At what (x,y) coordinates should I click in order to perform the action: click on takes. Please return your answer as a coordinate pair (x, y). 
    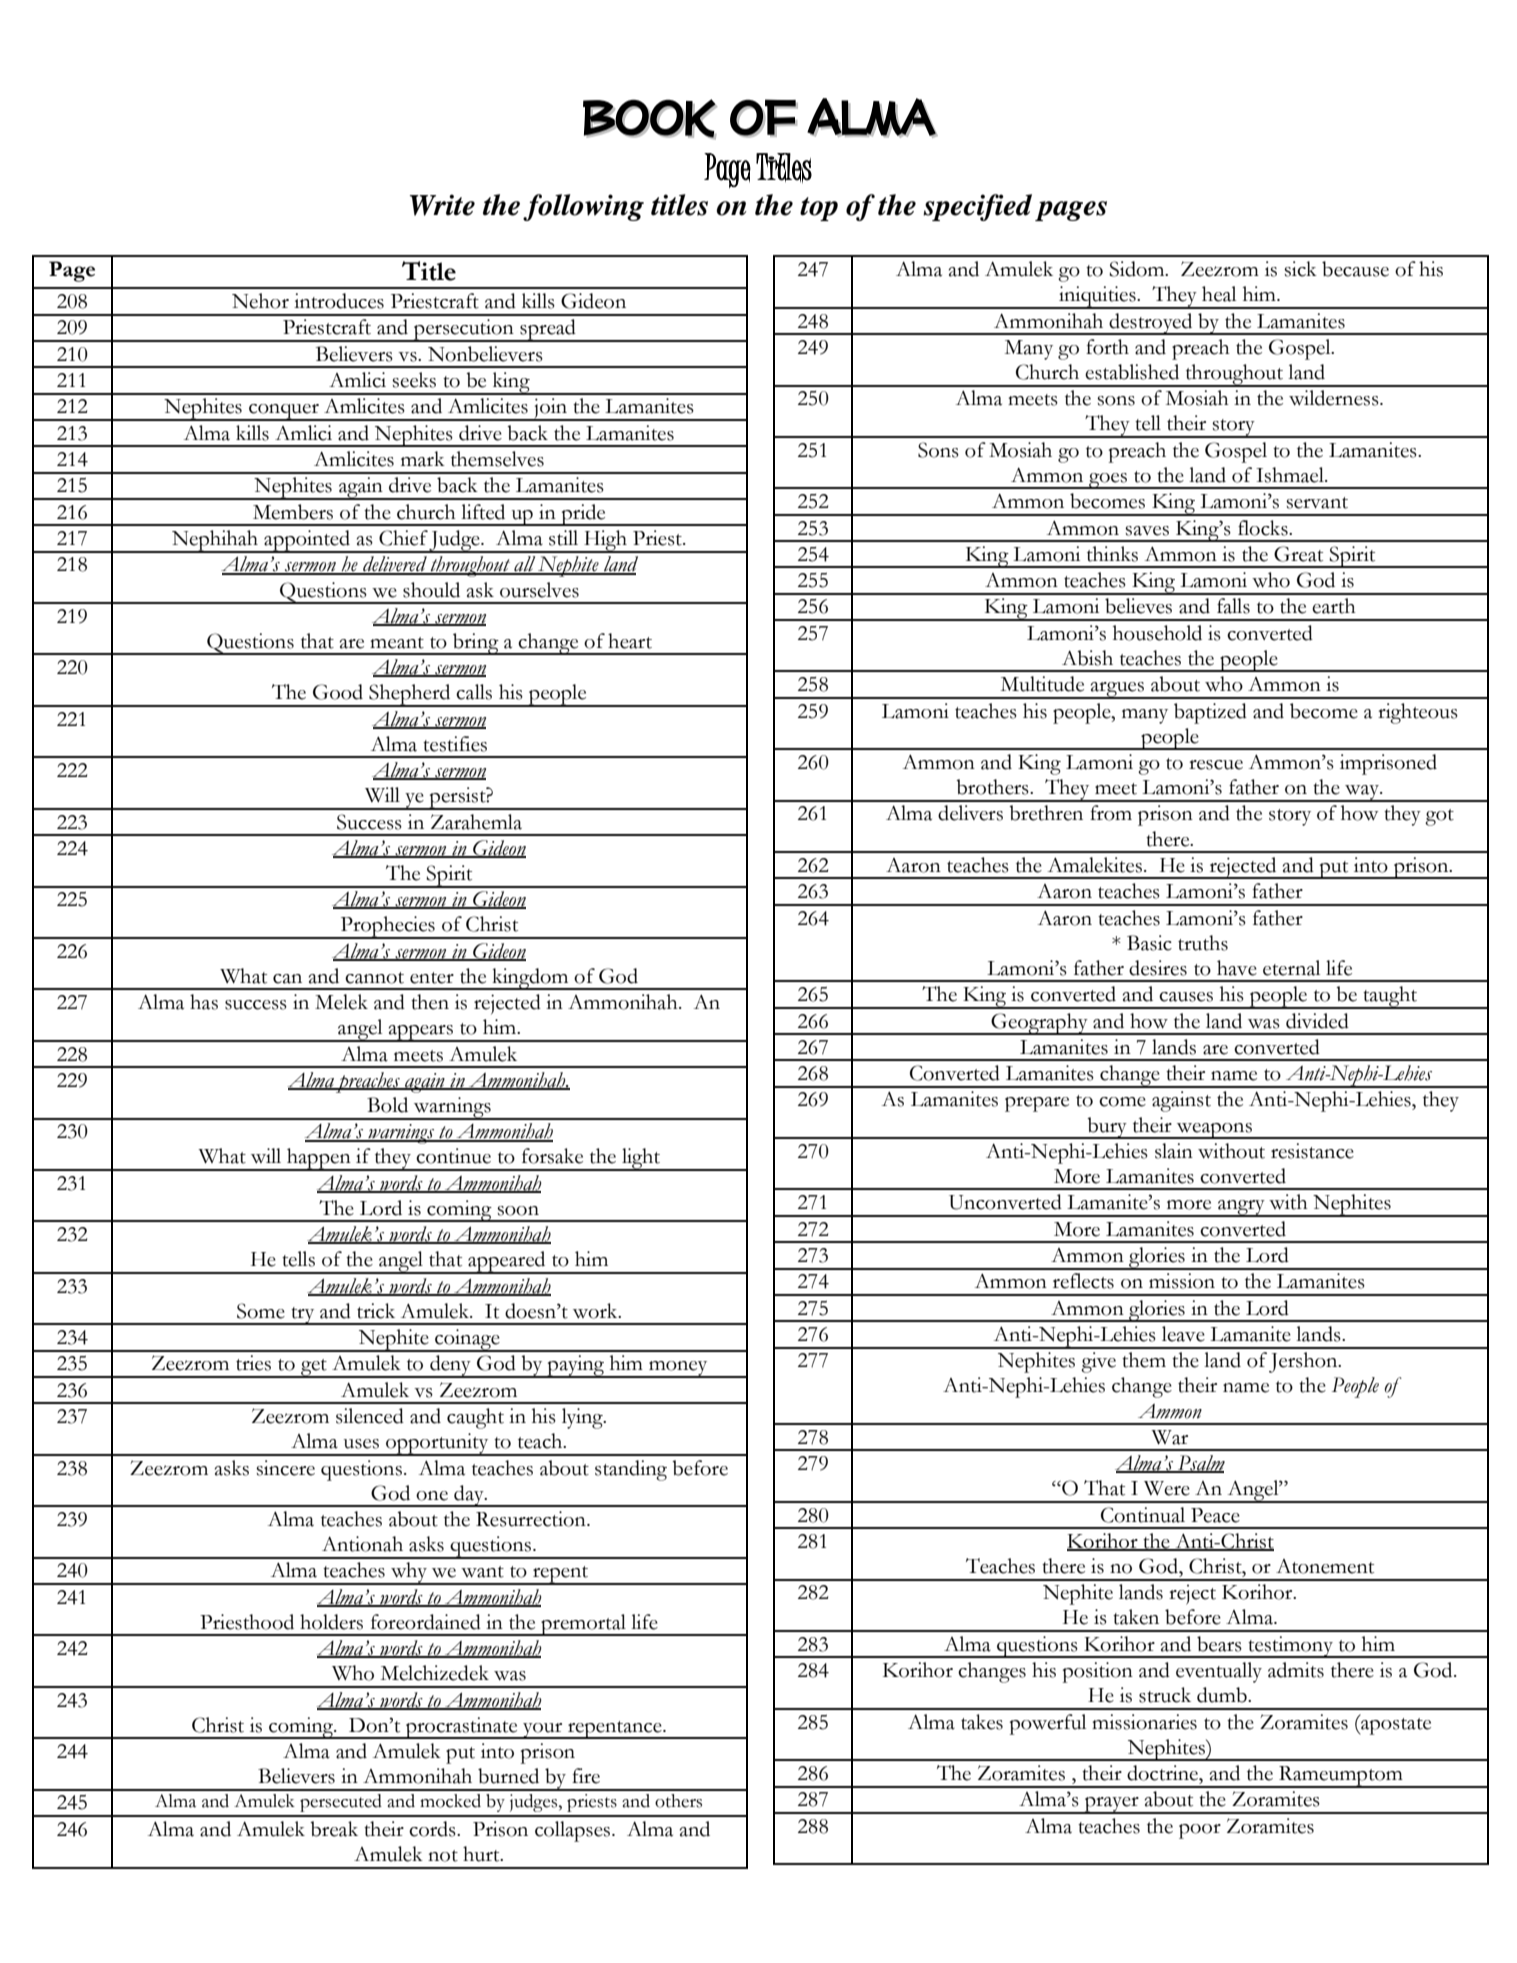
    Looking at the image, I should click on (982, 1722).
